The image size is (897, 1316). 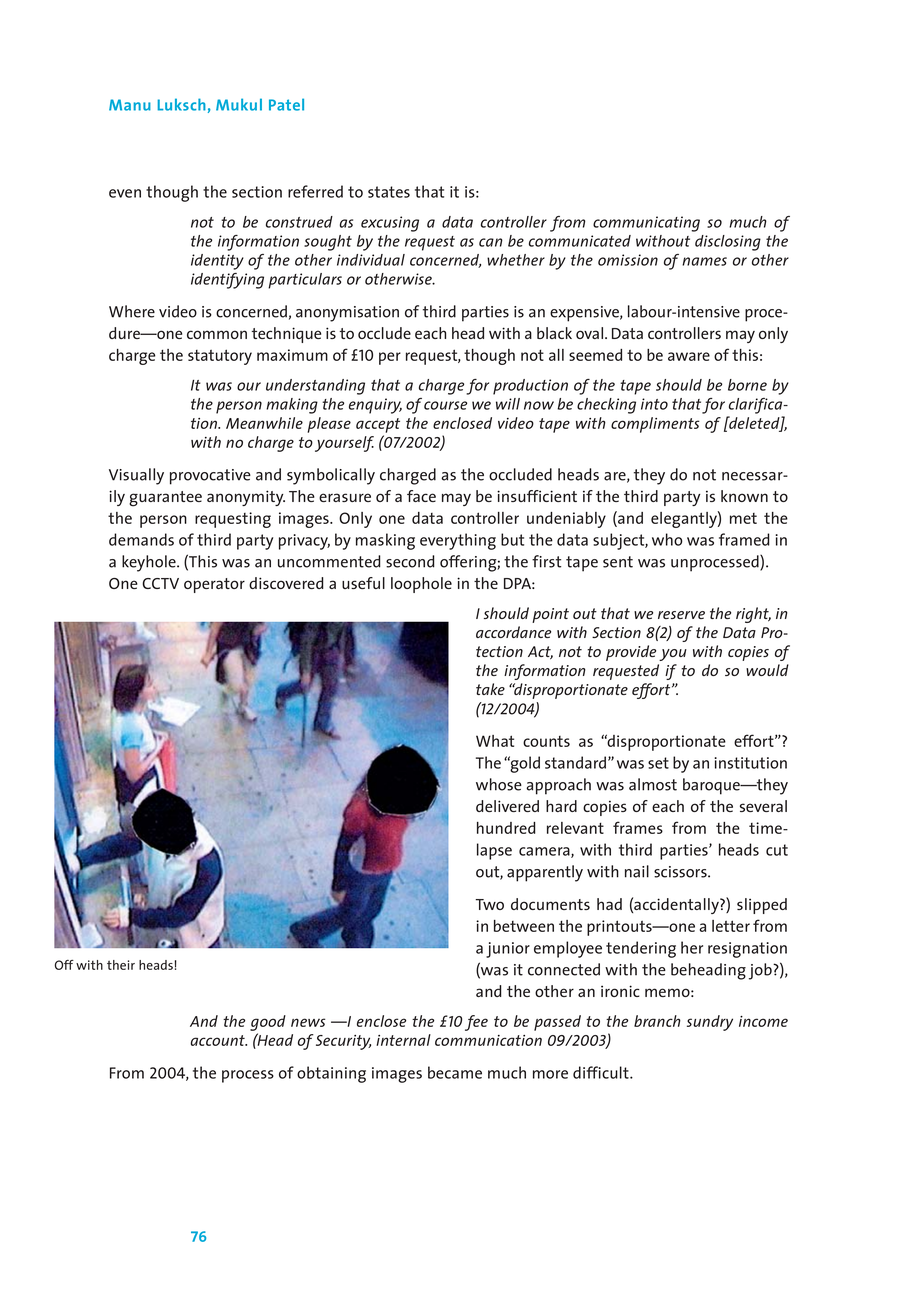 I want to click on hundred, so click(x=506, y=828).
